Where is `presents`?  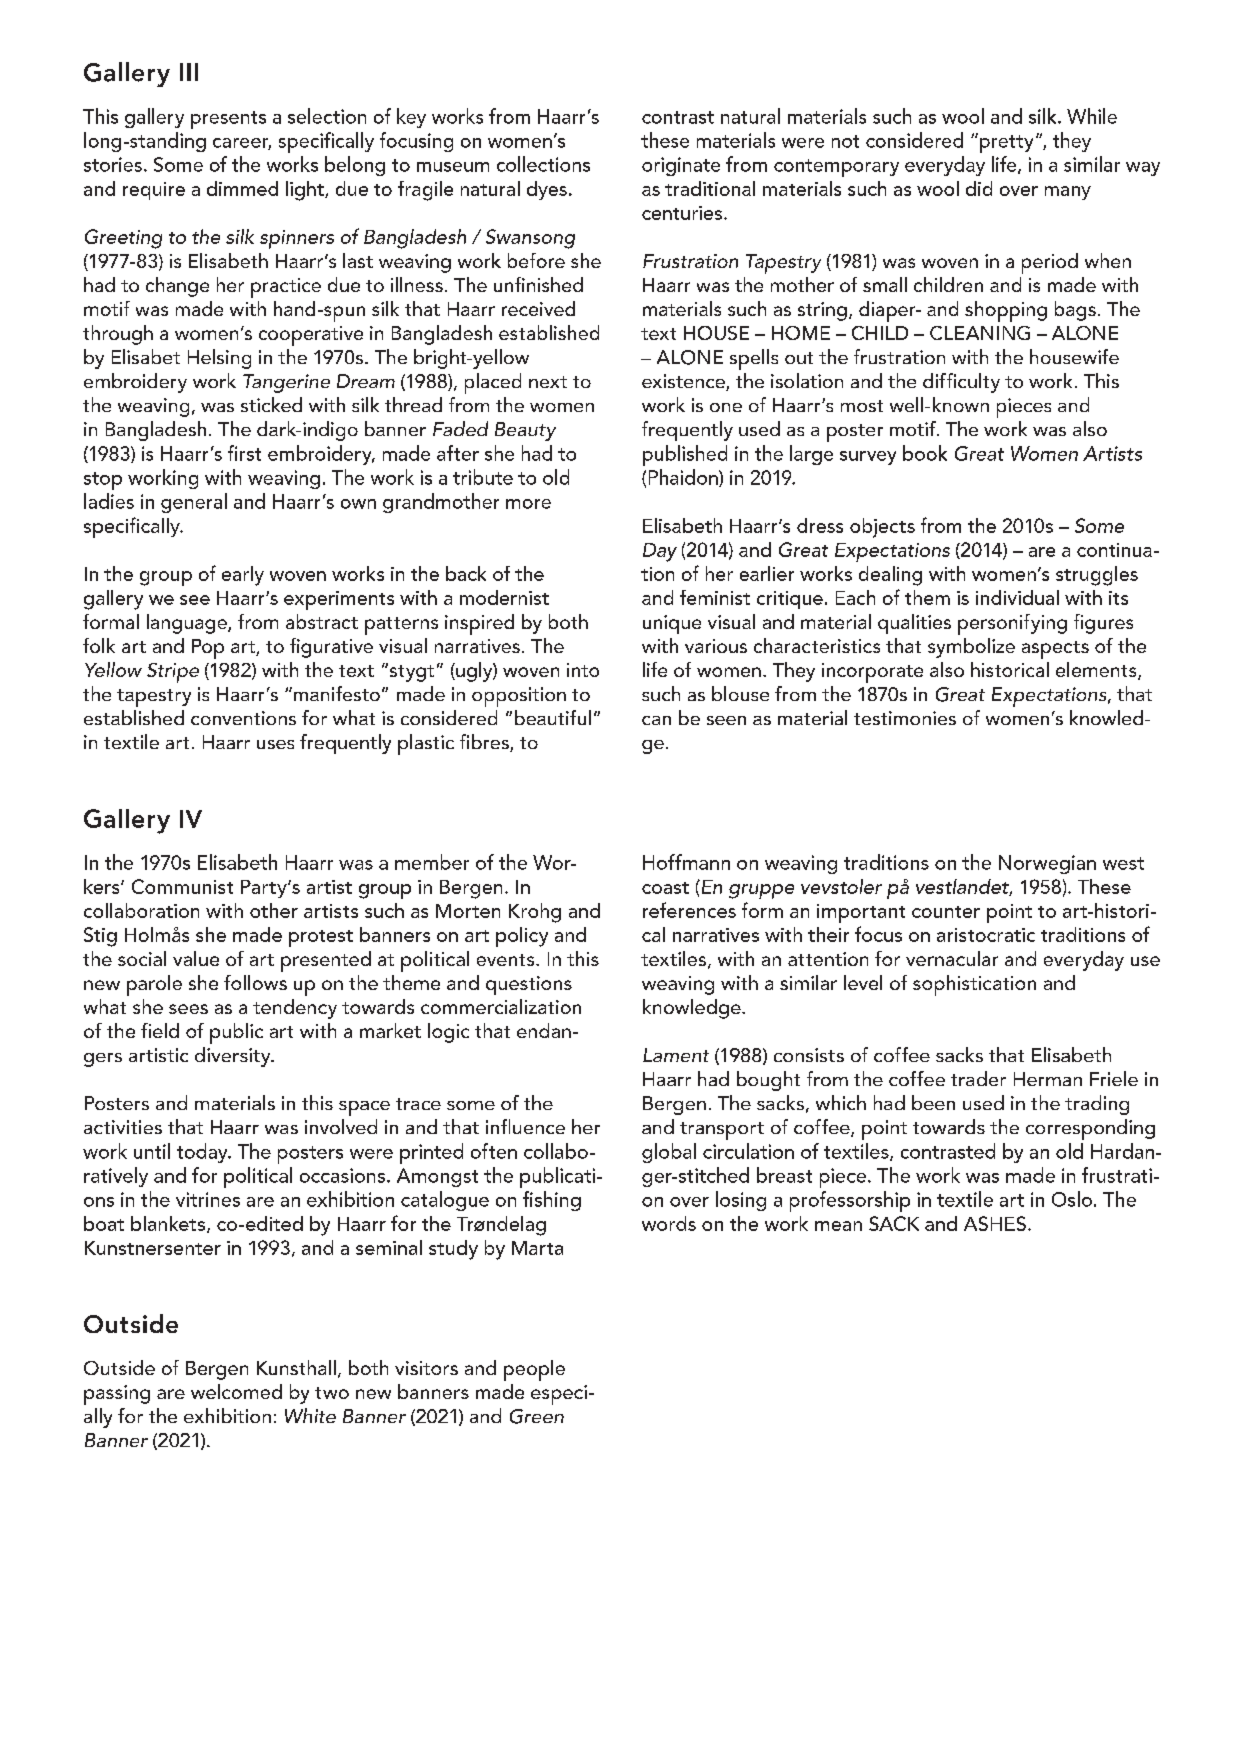
presents is located at coordinates (228, 120).
